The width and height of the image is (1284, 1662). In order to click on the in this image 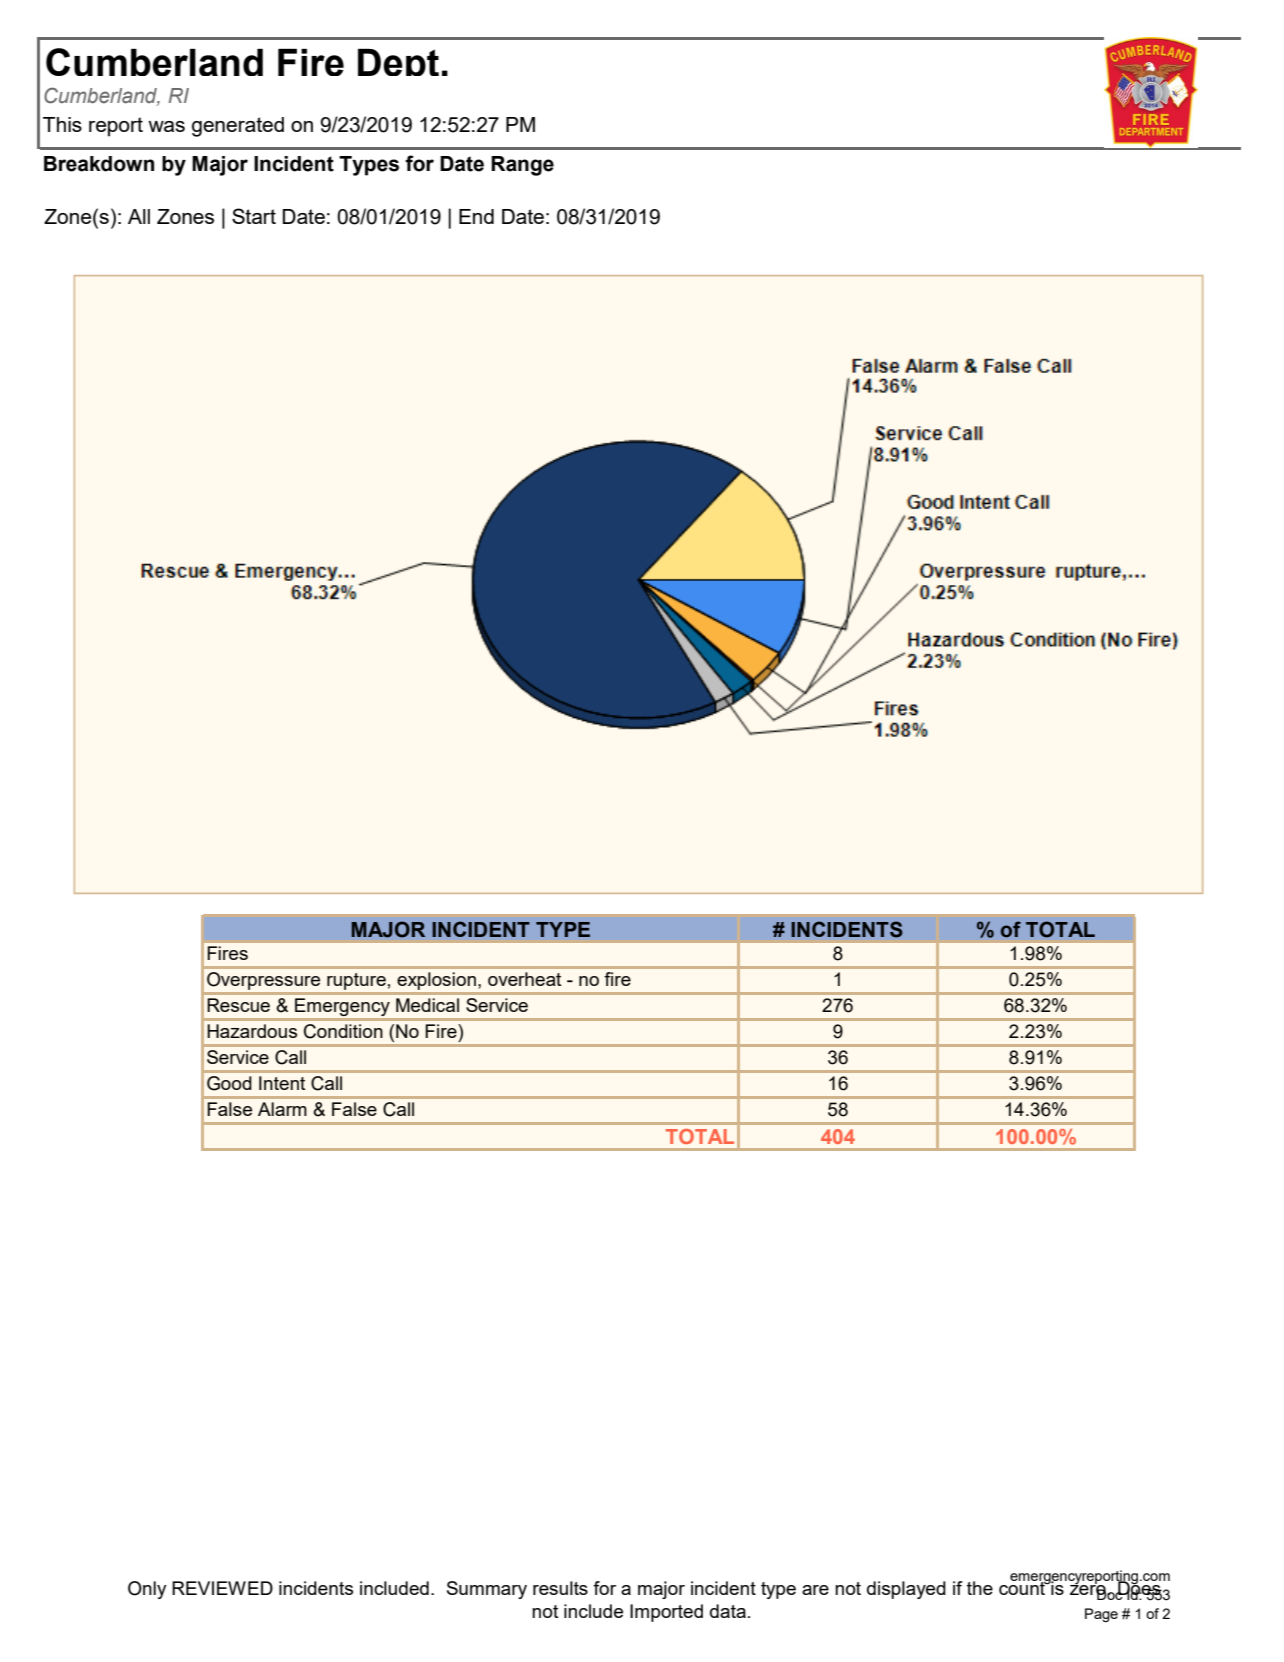, I will do `click(980, 1588)`.
